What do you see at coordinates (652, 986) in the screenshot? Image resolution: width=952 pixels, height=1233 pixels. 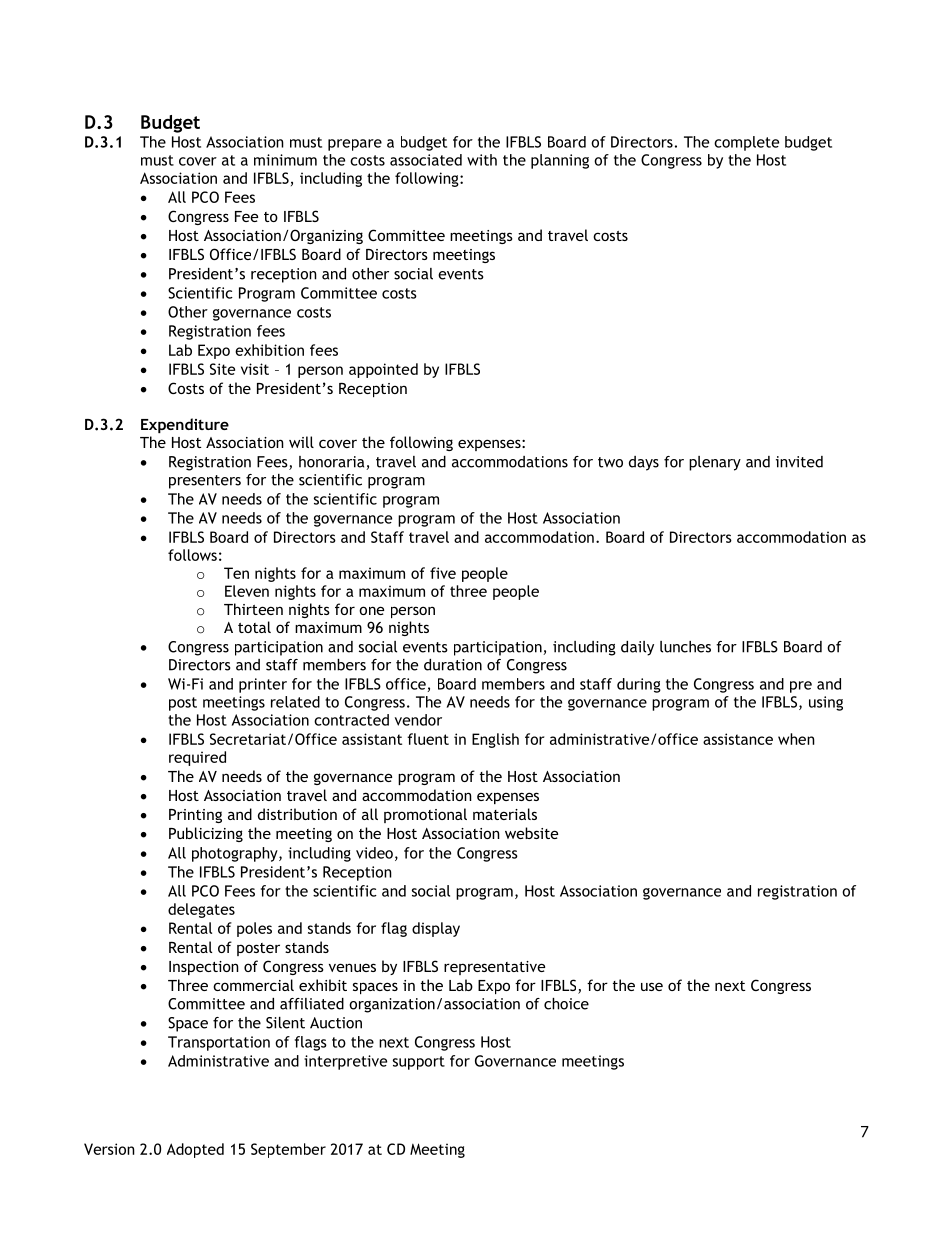 I see `use` at bounding box center [652, 986].
